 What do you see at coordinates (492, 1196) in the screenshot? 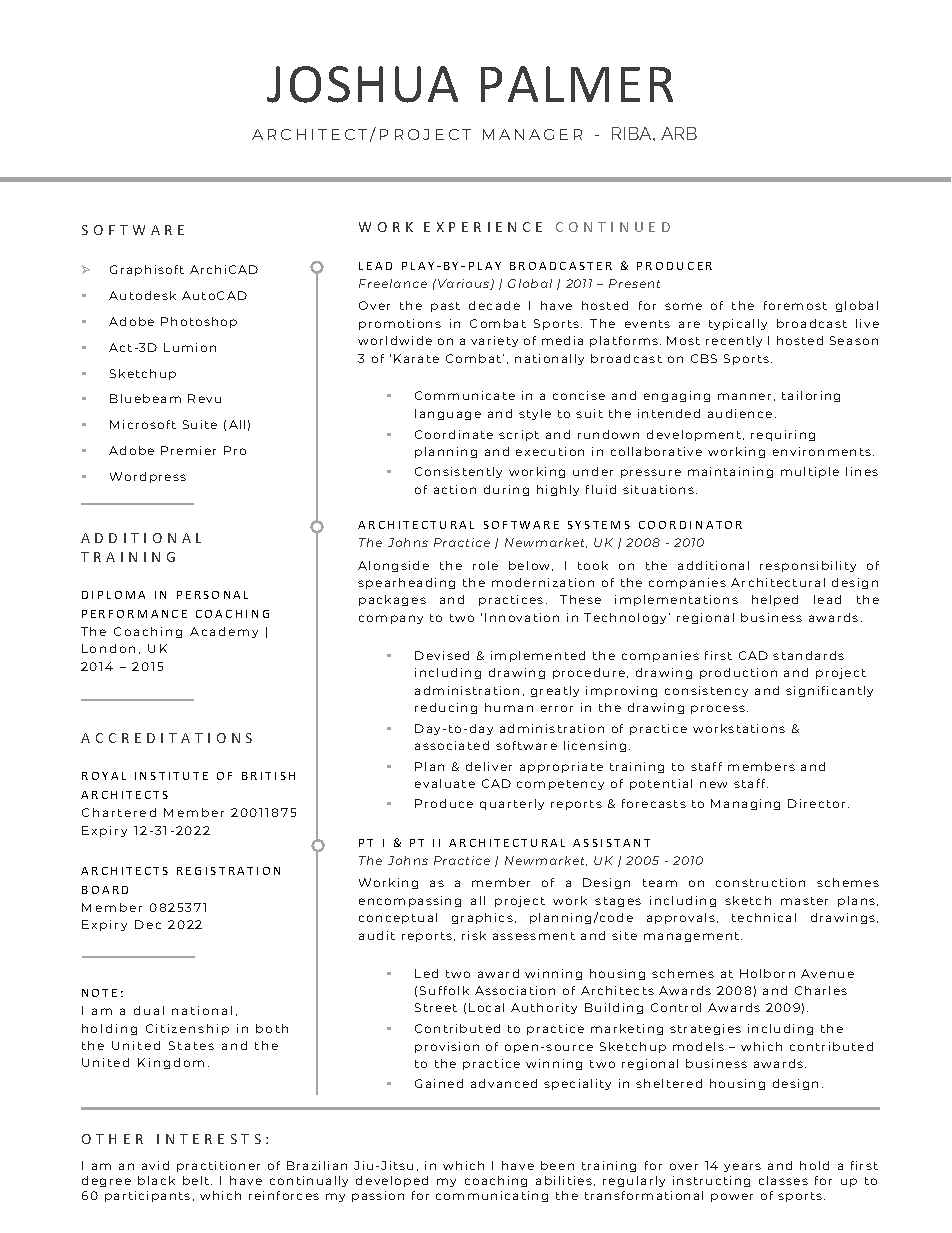
I see `communicating` at bounding box center [492, 1196].
